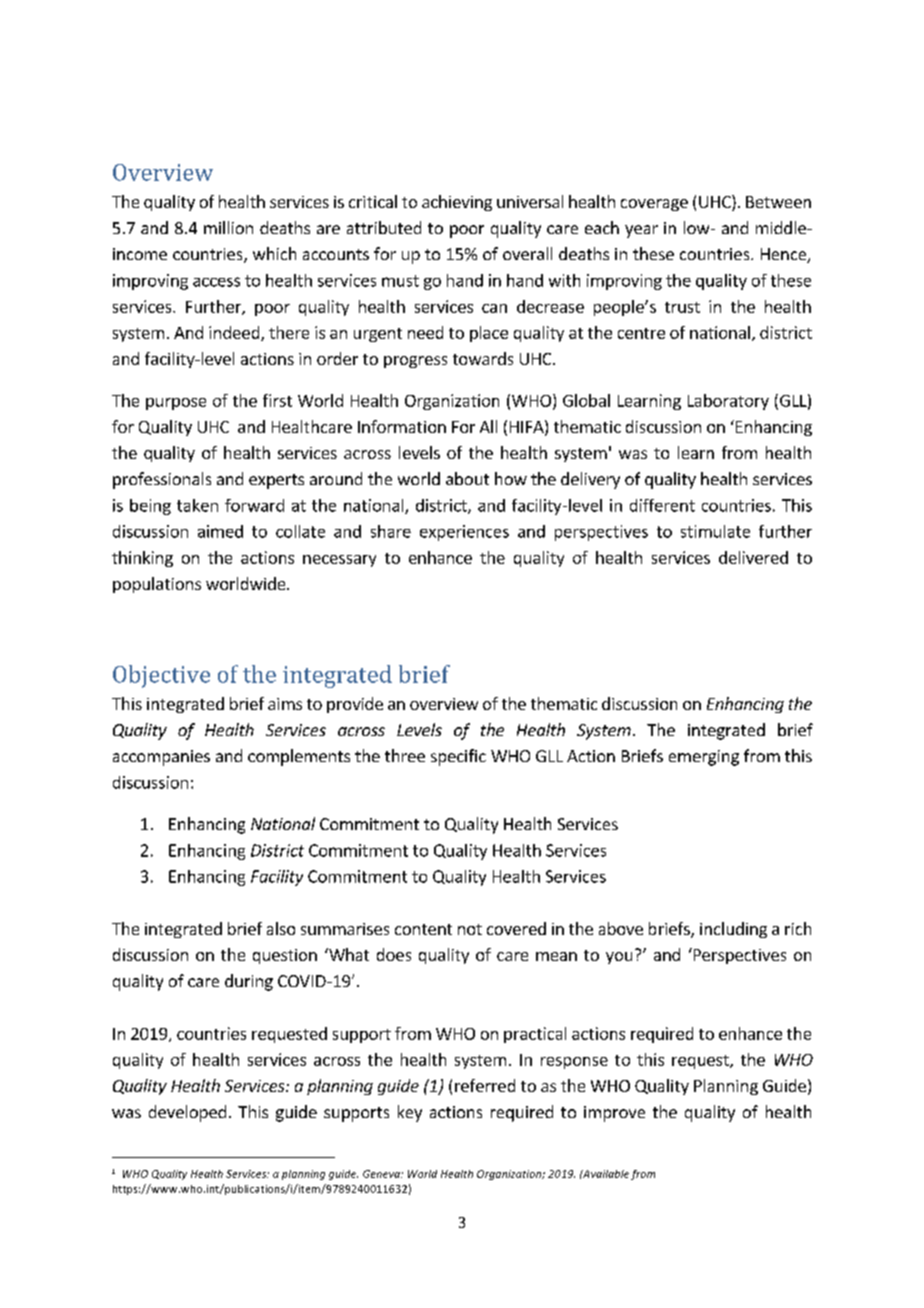 This image has width=924, height=1308. What do you see at coordinates (187, 1113) in the image?
I see `developed` at bounding box center [187, 1113].
